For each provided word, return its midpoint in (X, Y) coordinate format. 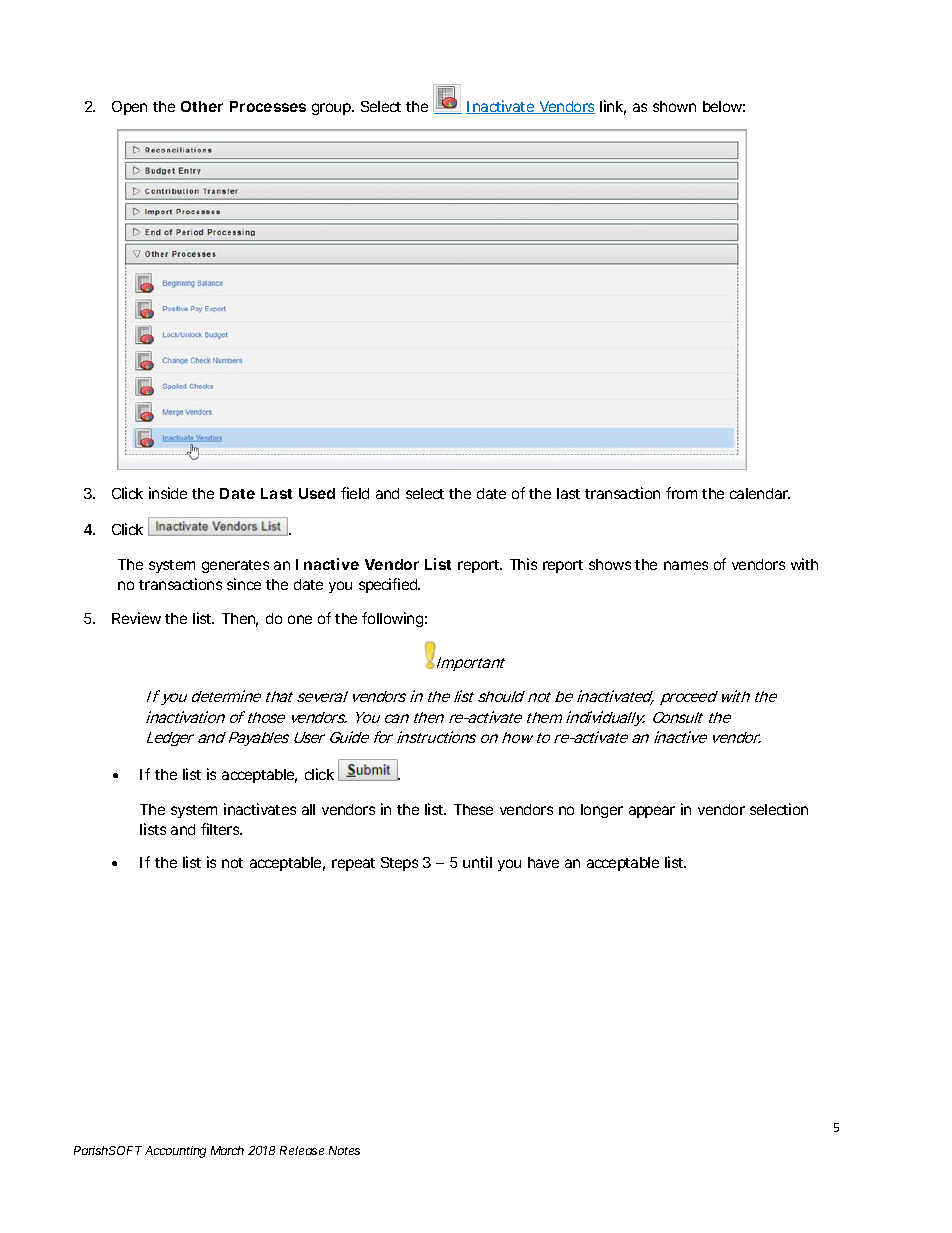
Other (202, 106)
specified (389, 585)
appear (652, 812)
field (355, 493)
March (227, 1150)
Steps (399, 864)
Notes (344, 1150)
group (332, 109)
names (686, 565)
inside (168, 493)
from (681, 493)
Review (136, 618)
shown (674, 106)
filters (221, 829)
